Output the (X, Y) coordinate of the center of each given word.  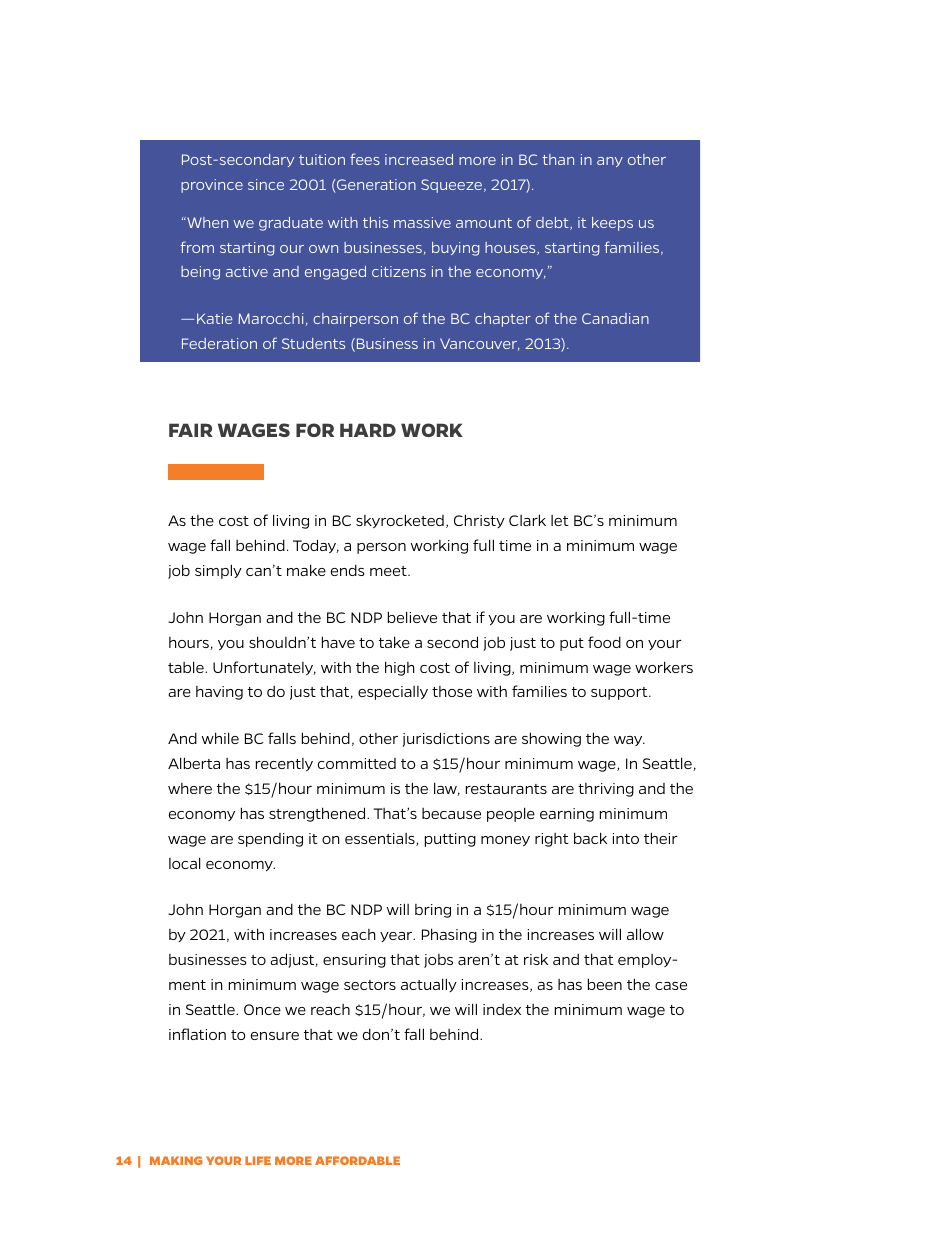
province (212, 186)
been (605, 984)
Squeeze (451, 186)
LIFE (258, 1160)
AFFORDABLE (357, 1160)
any (610, 162)
